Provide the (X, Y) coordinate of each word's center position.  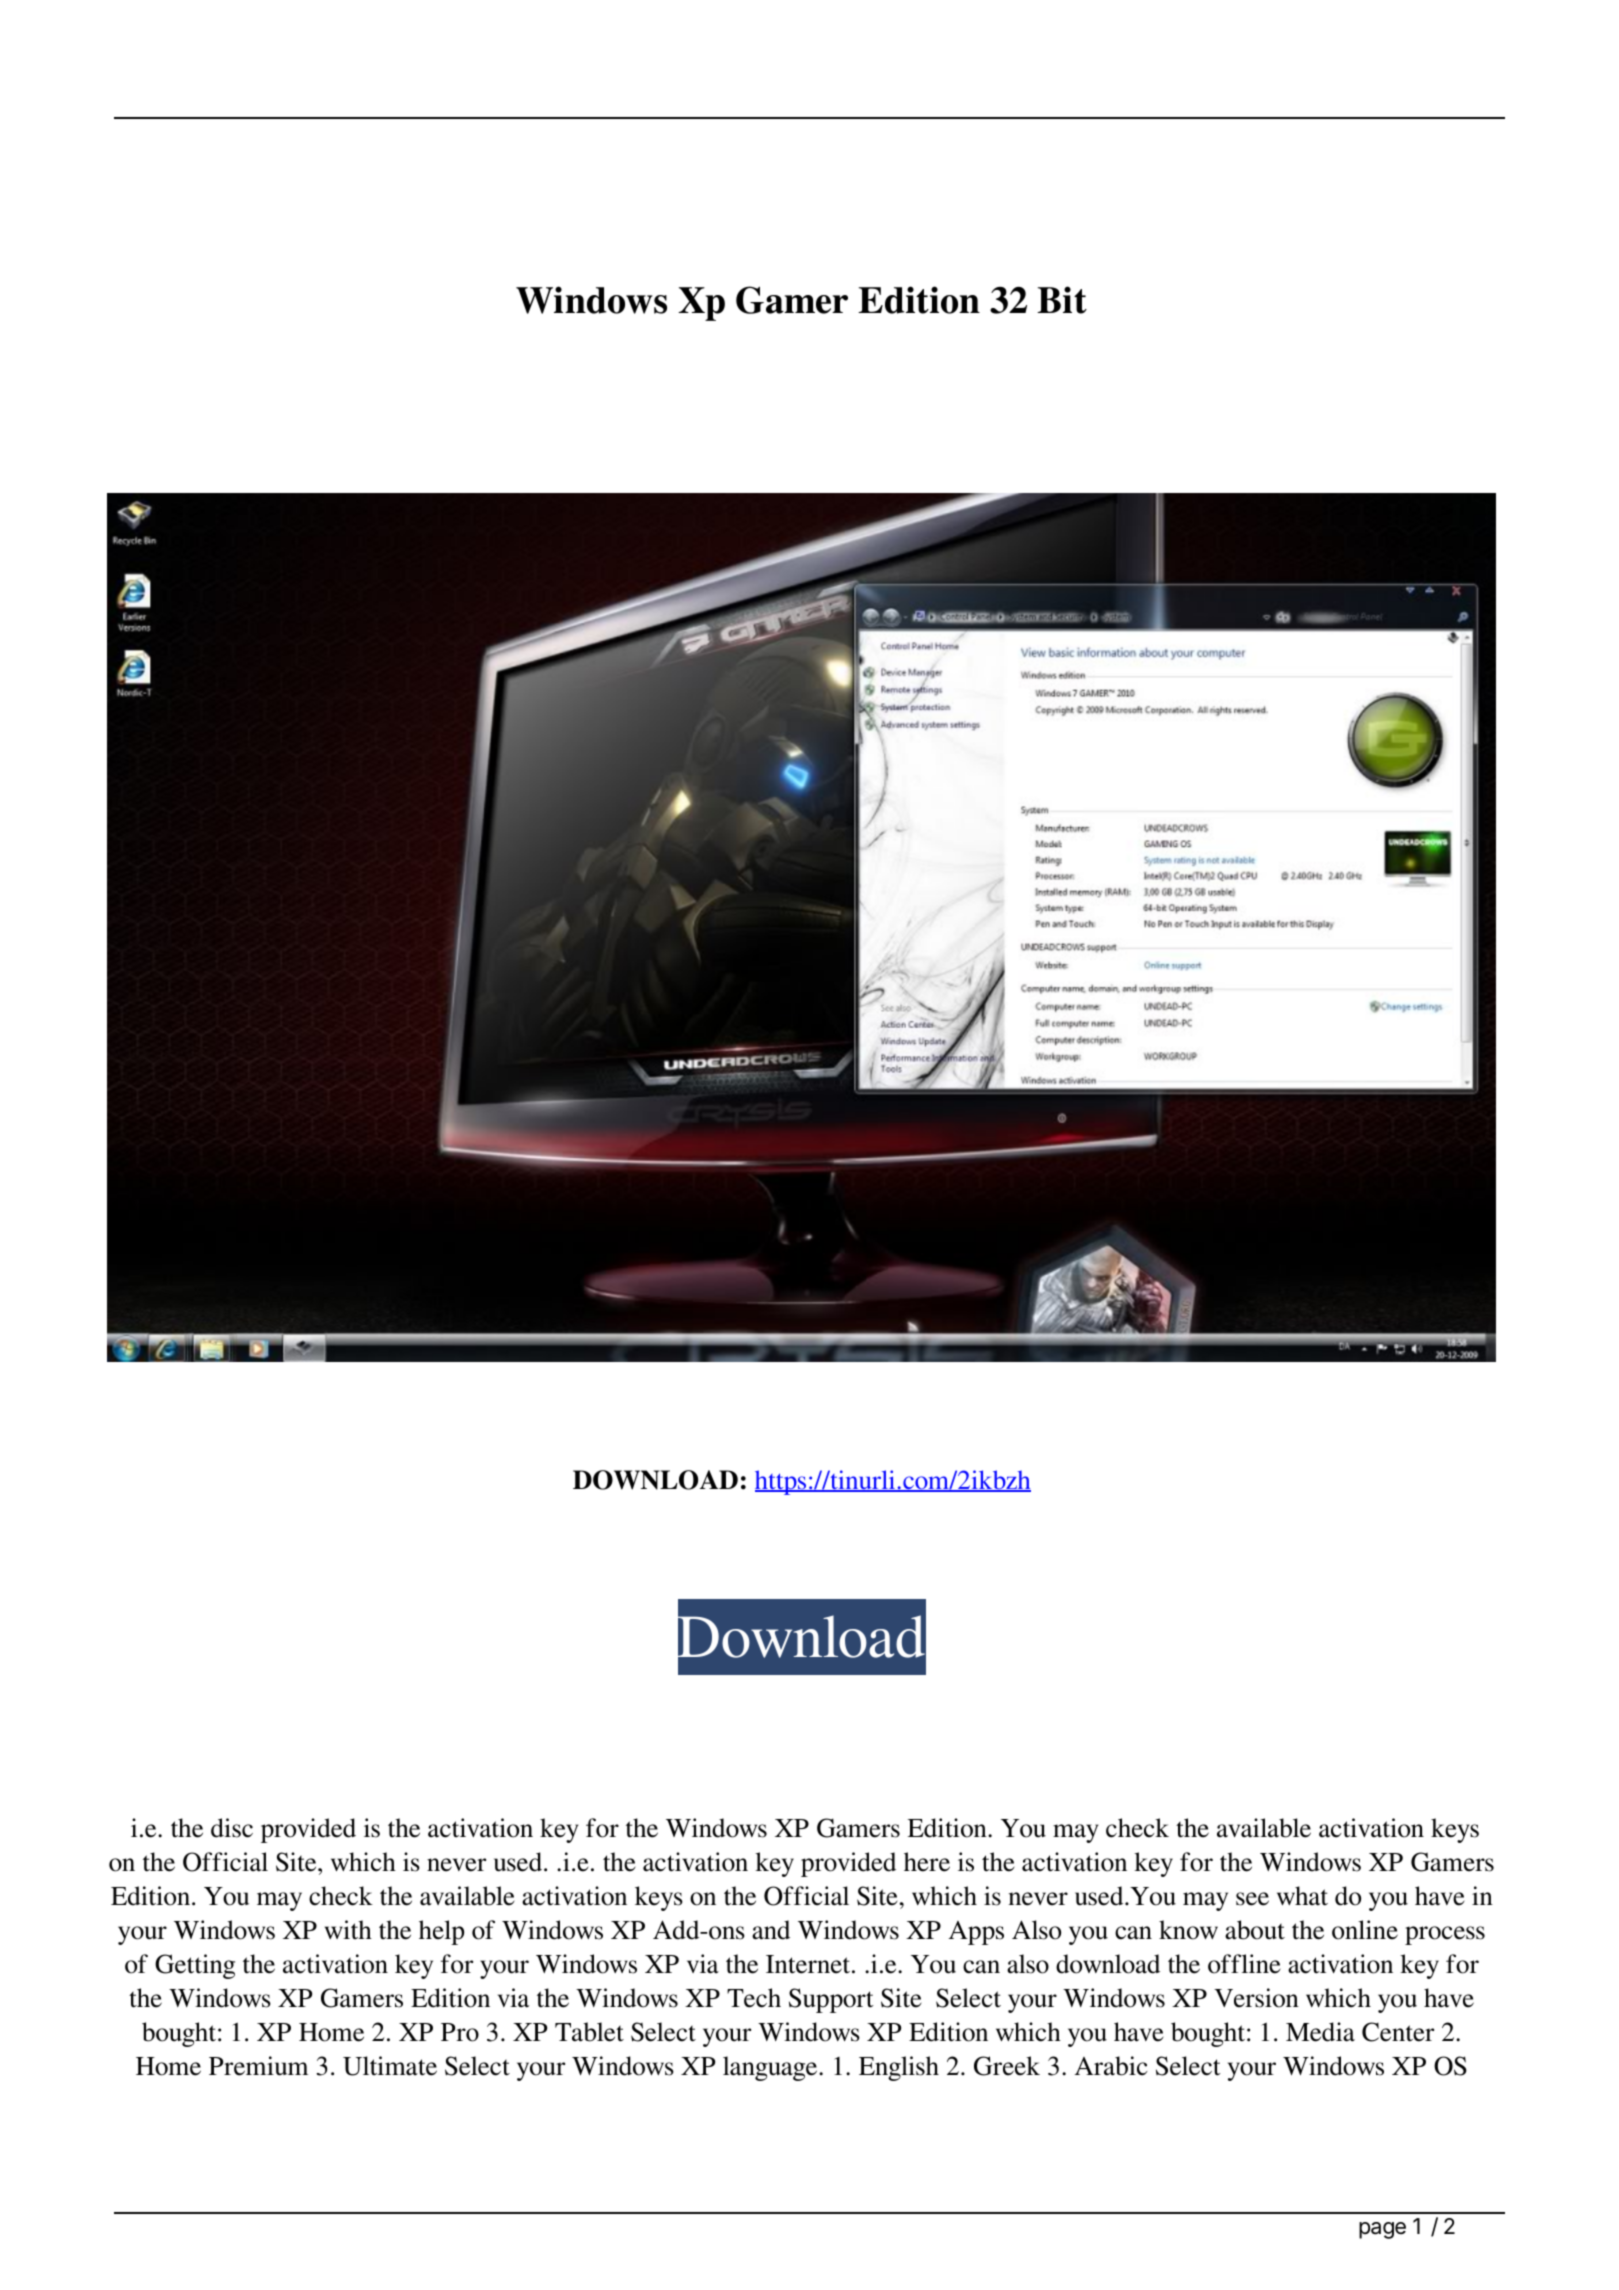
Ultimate (390, 2066)
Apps (976, 1933)
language (771, 2068)
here (927, 1862)
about (1255, 1930)
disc (232, 1828)
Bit (1062, 300)
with (348, 1929)
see (1252, 1899)
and (771, 1930)
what (1302, 1896)
